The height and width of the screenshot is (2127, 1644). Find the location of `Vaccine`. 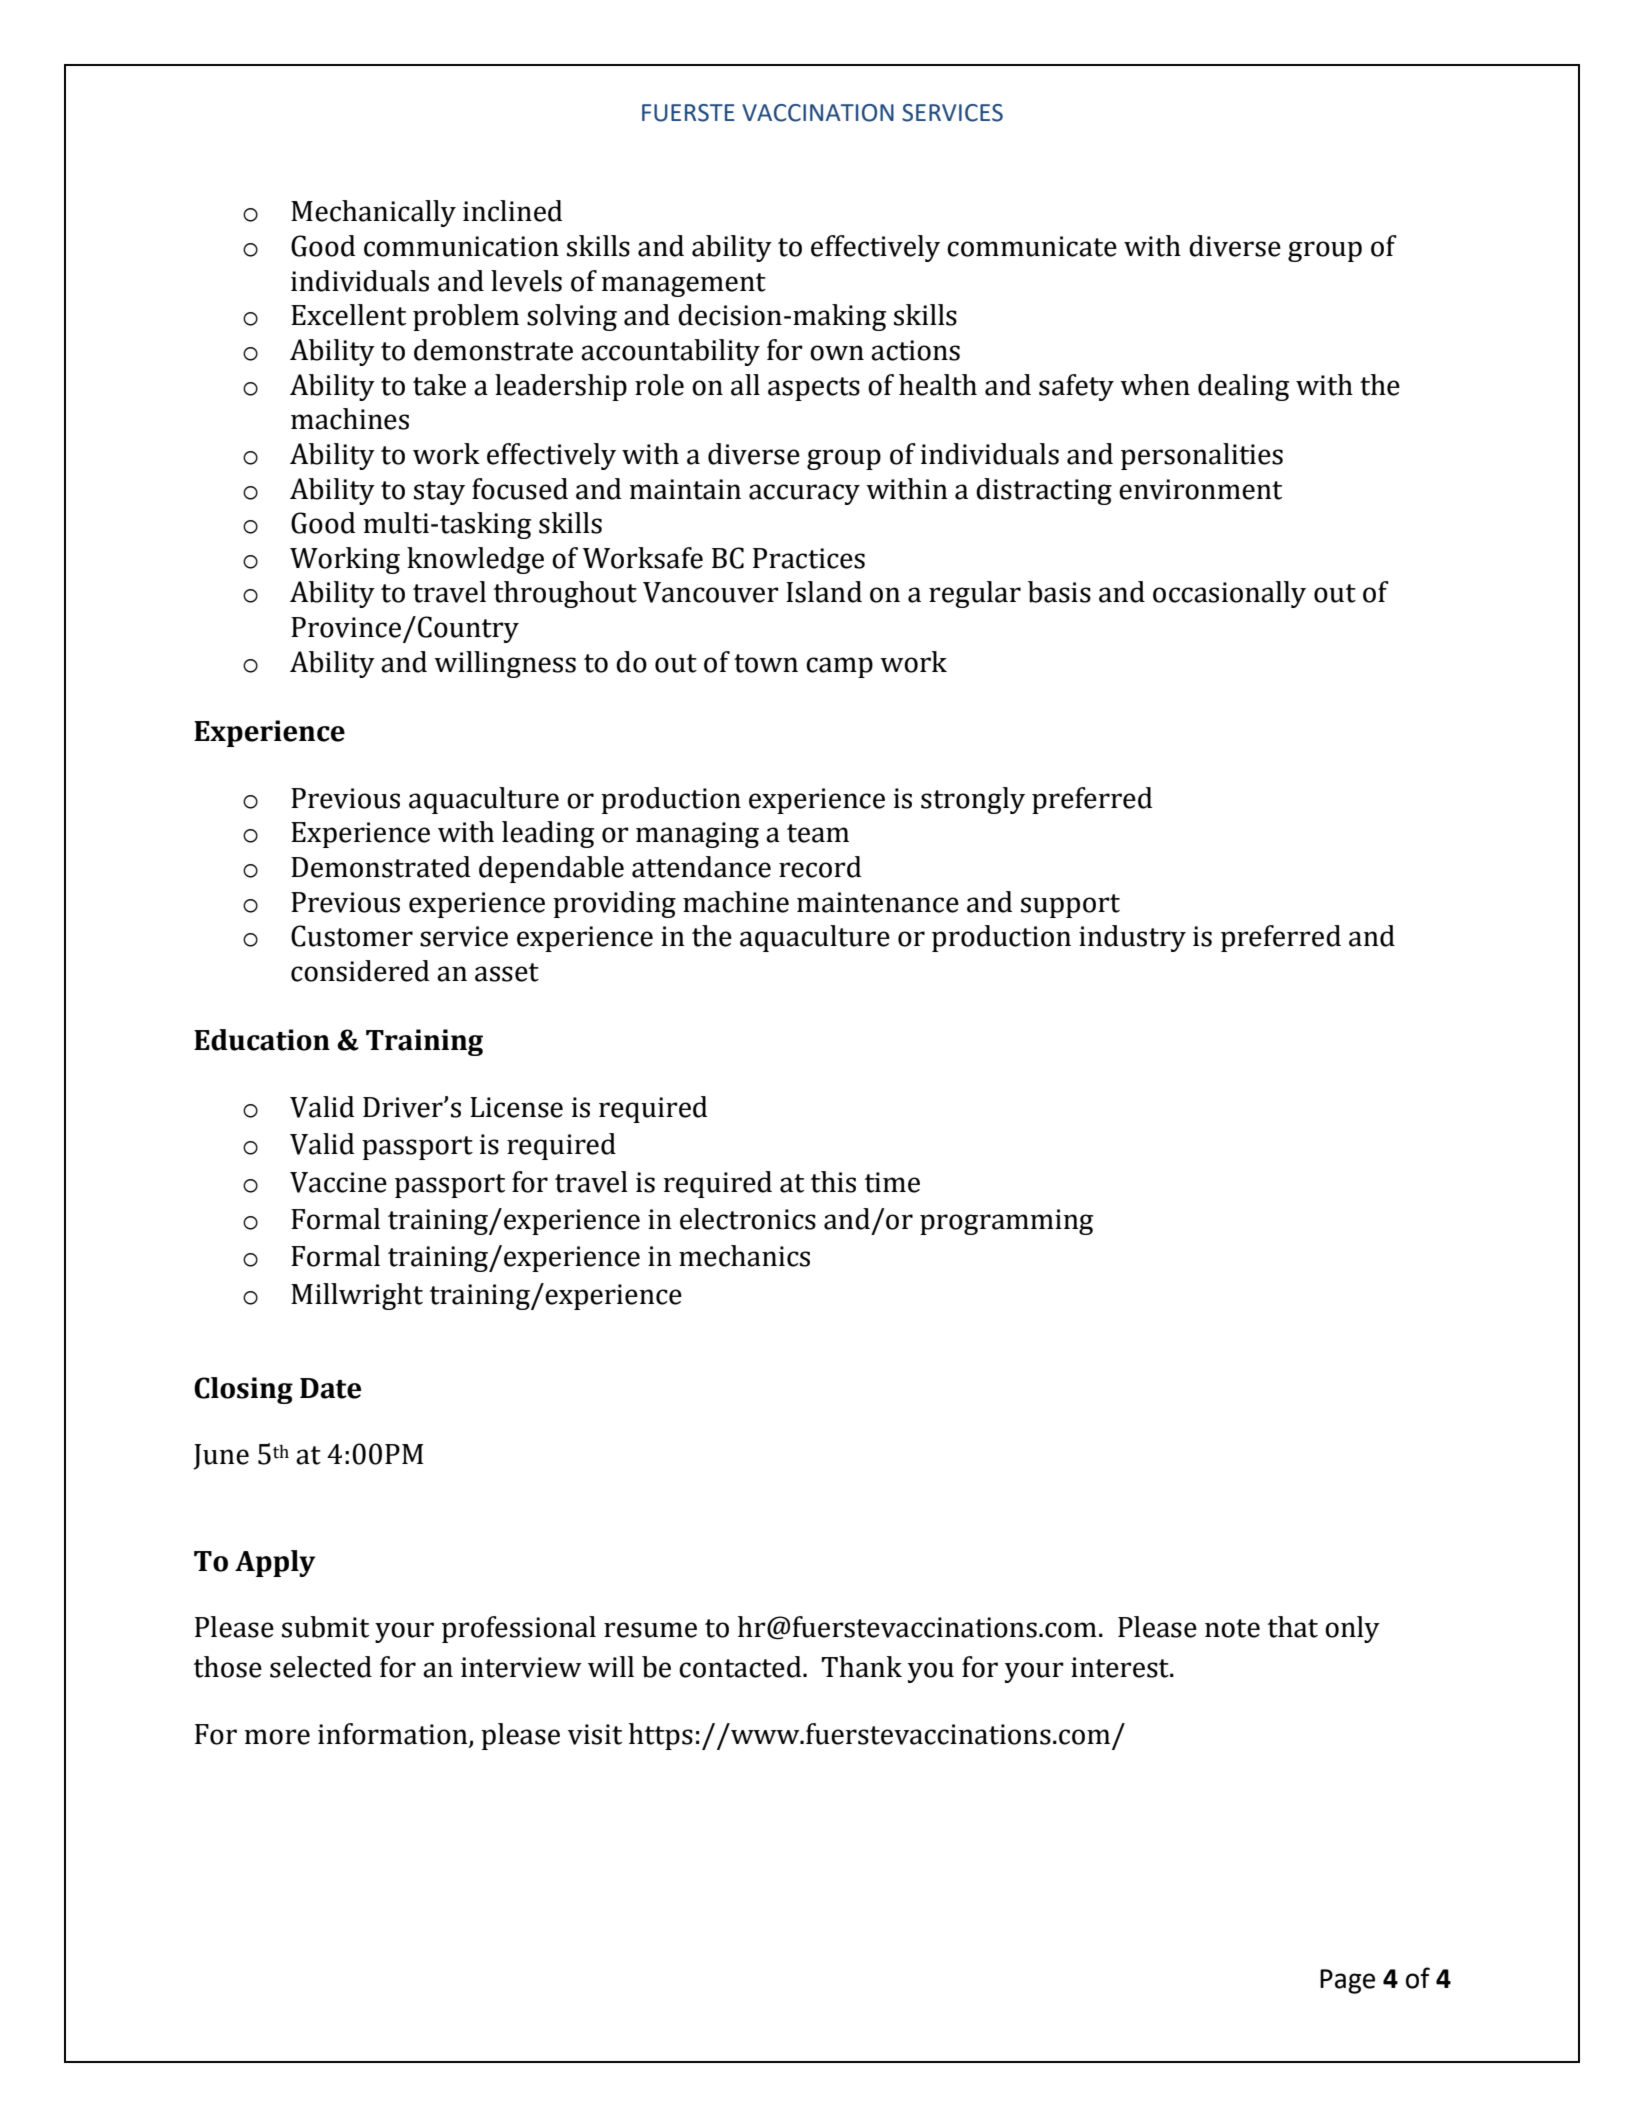

Vaccine is located at coordinates (338, 1182).
